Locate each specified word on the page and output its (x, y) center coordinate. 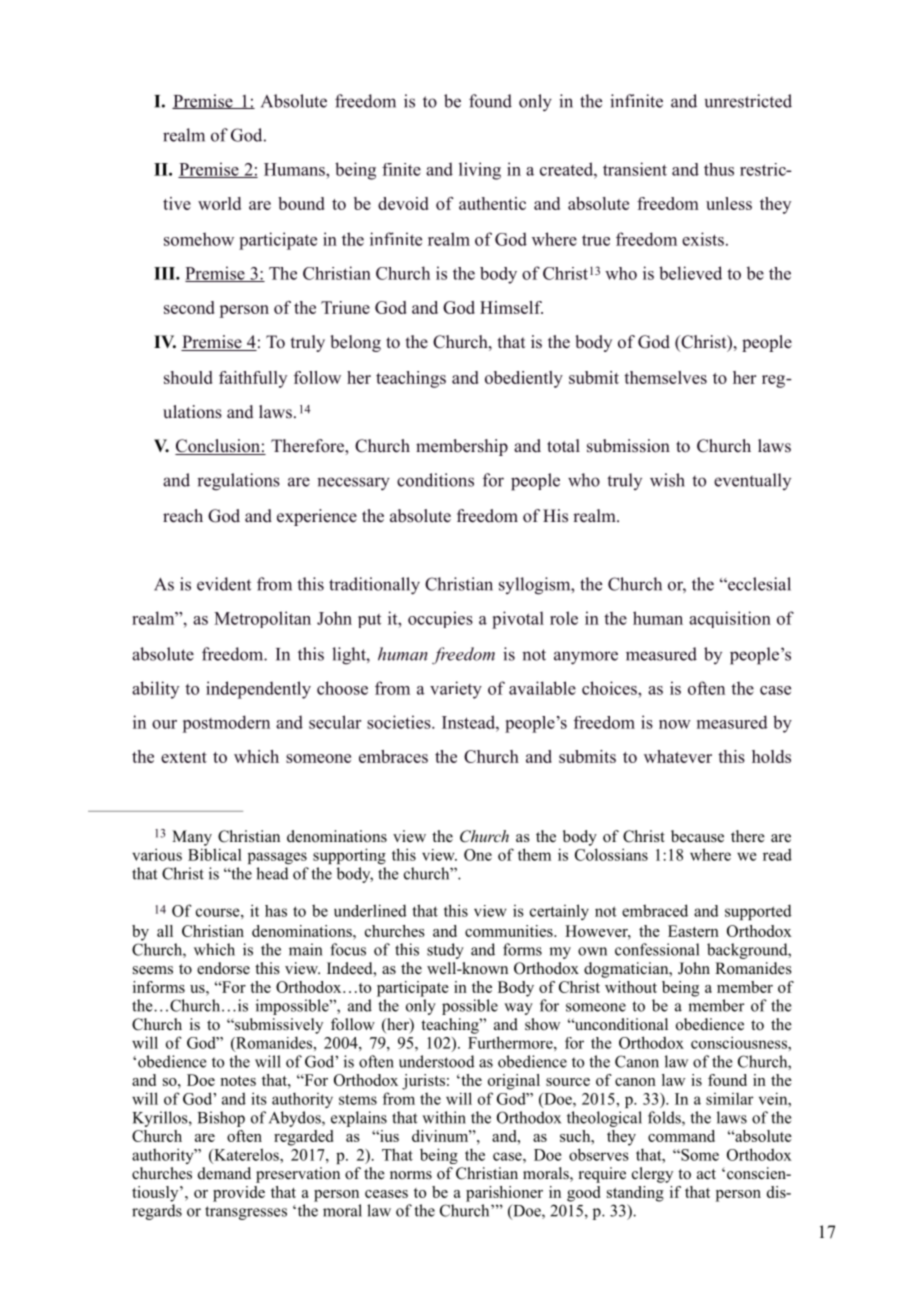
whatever (678, 756)
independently (258, 690)
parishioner (504, 1194)
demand (224, 1173)
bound (301, 203)
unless (729, 203)
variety (456, 690)
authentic (492, 203)
